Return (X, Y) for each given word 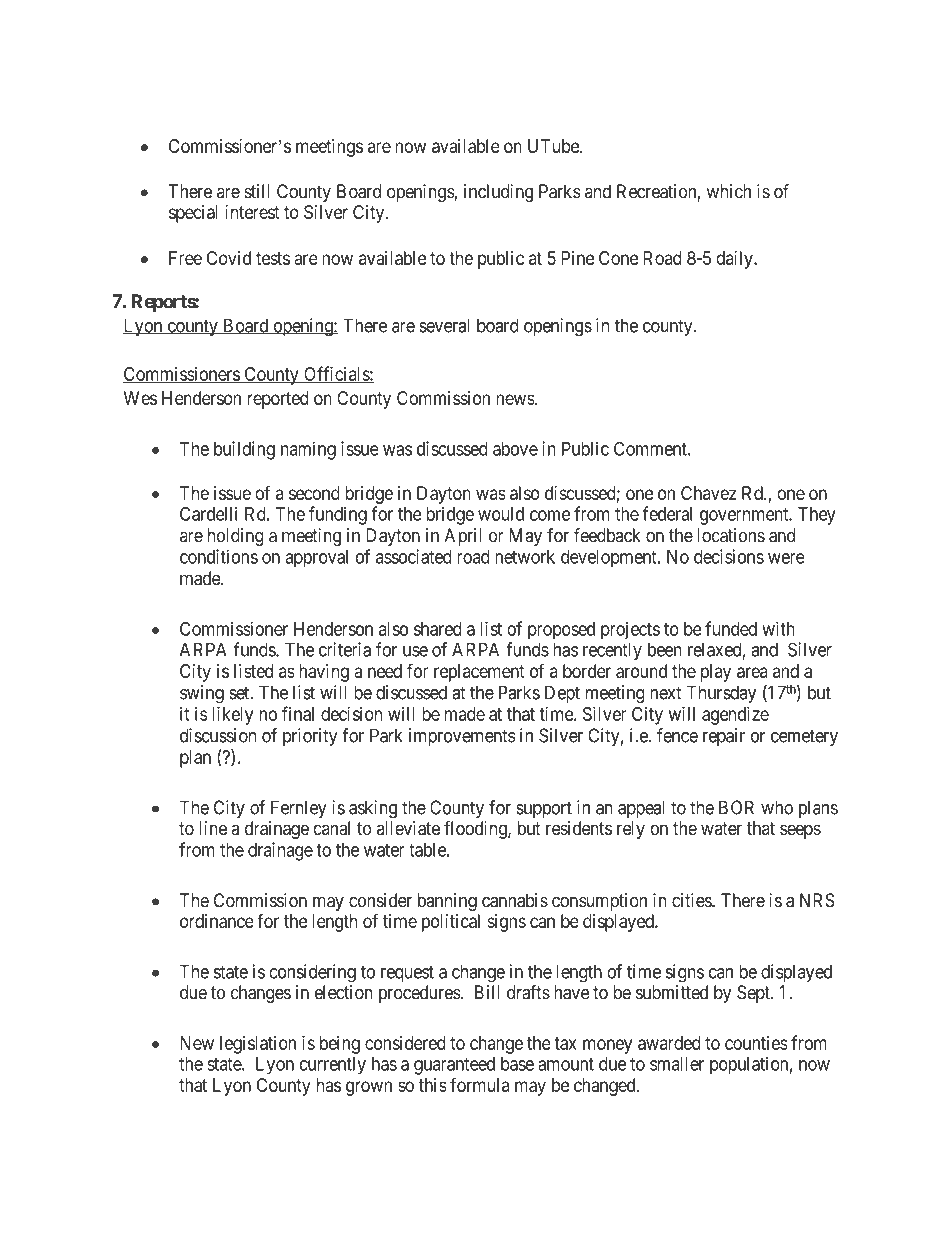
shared (438, 629)
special (193, 214)
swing (202, 694)
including (498, 193)
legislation (258, 1045)
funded (731, 628)
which (729, 191)
